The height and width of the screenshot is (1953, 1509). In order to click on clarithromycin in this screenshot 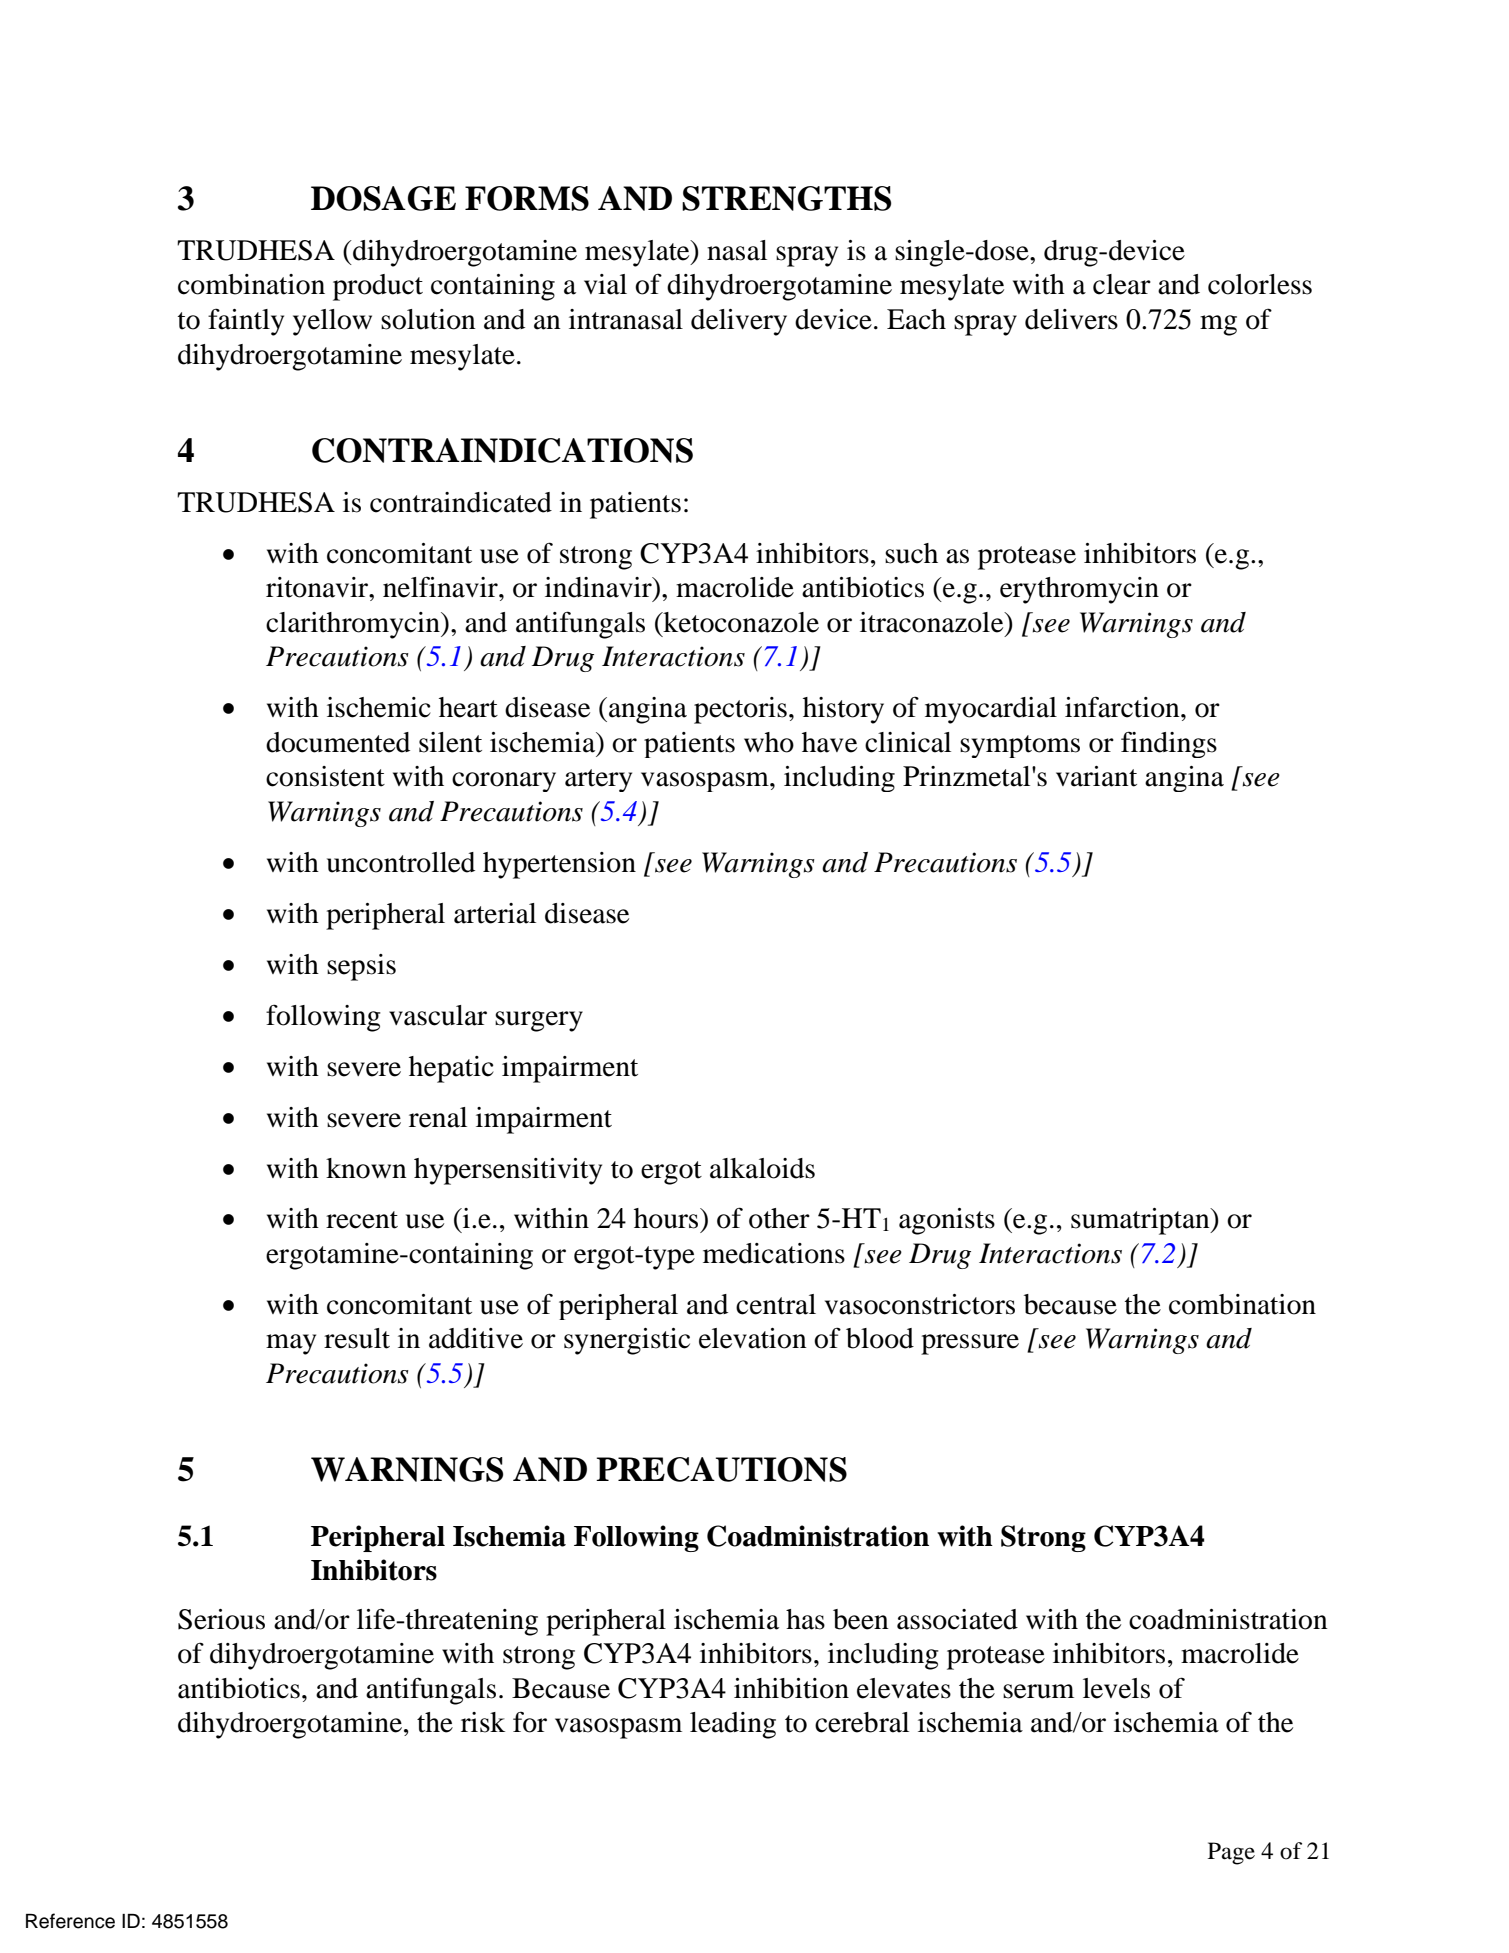, I will do `click(354, 625)`.
